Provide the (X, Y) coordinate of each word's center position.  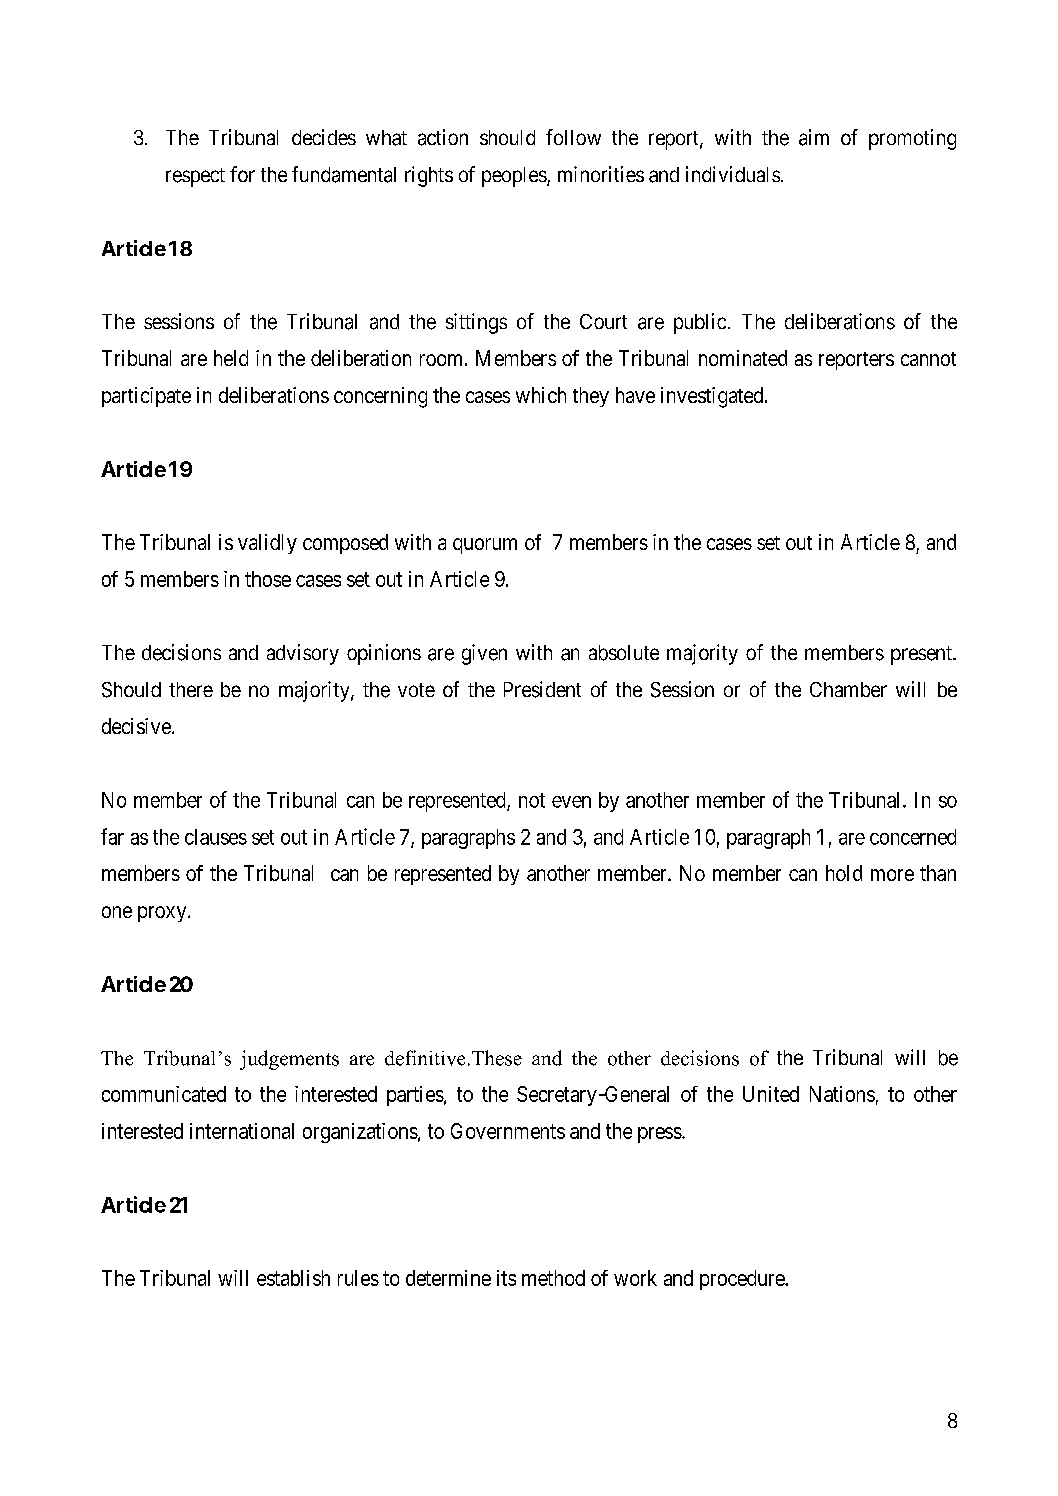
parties (415, 1096)
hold (844, 873)
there (191, 689)
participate (146, 397)
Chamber (848, 689)
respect (195, 177)
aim (814, 137)
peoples (515, 177)
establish (293, 1278)
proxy (163, 914)
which (541, 395)
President (542, 689)
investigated (713, 397)
